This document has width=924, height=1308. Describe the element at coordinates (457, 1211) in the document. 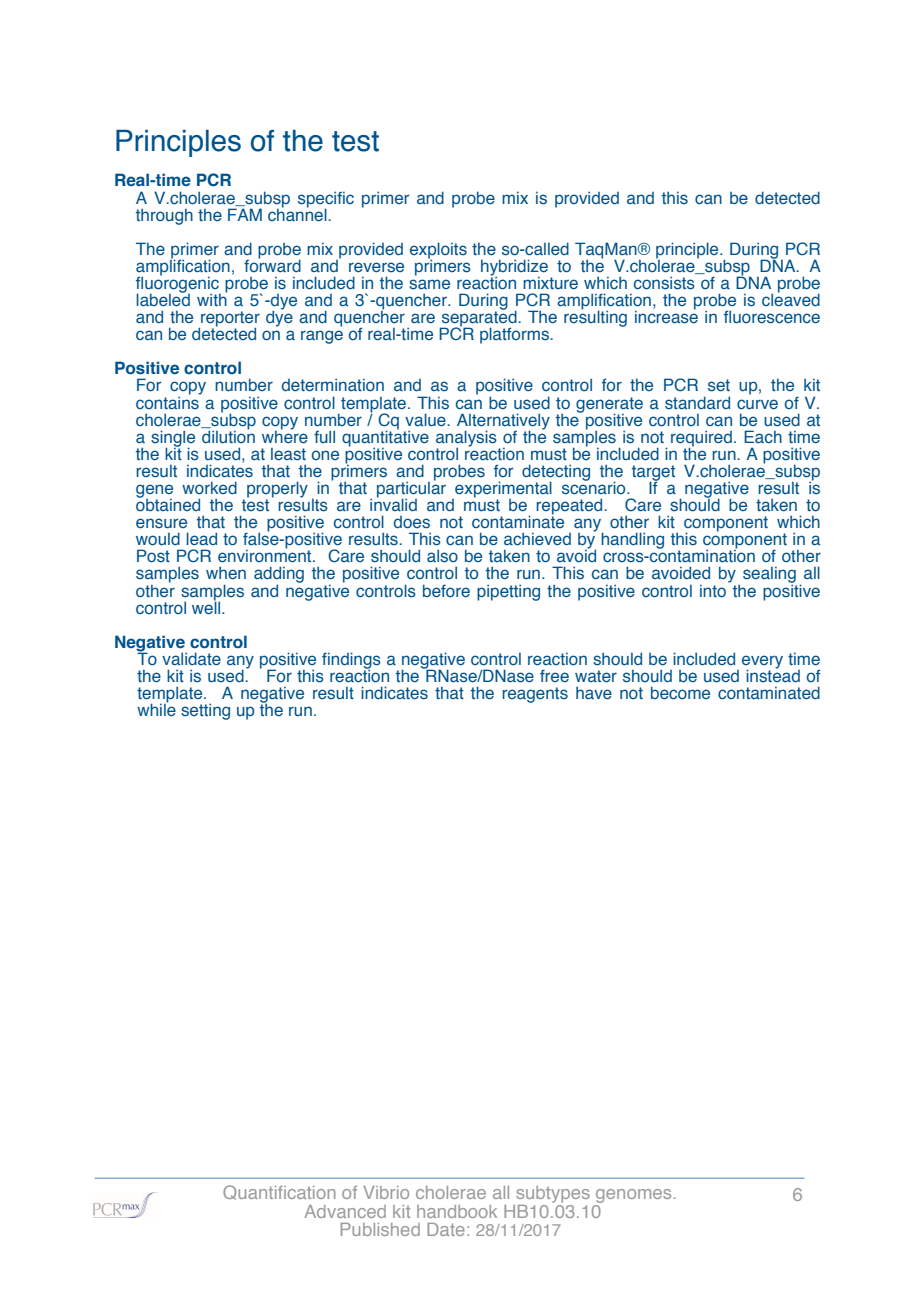

I see `handbook` at that location.
